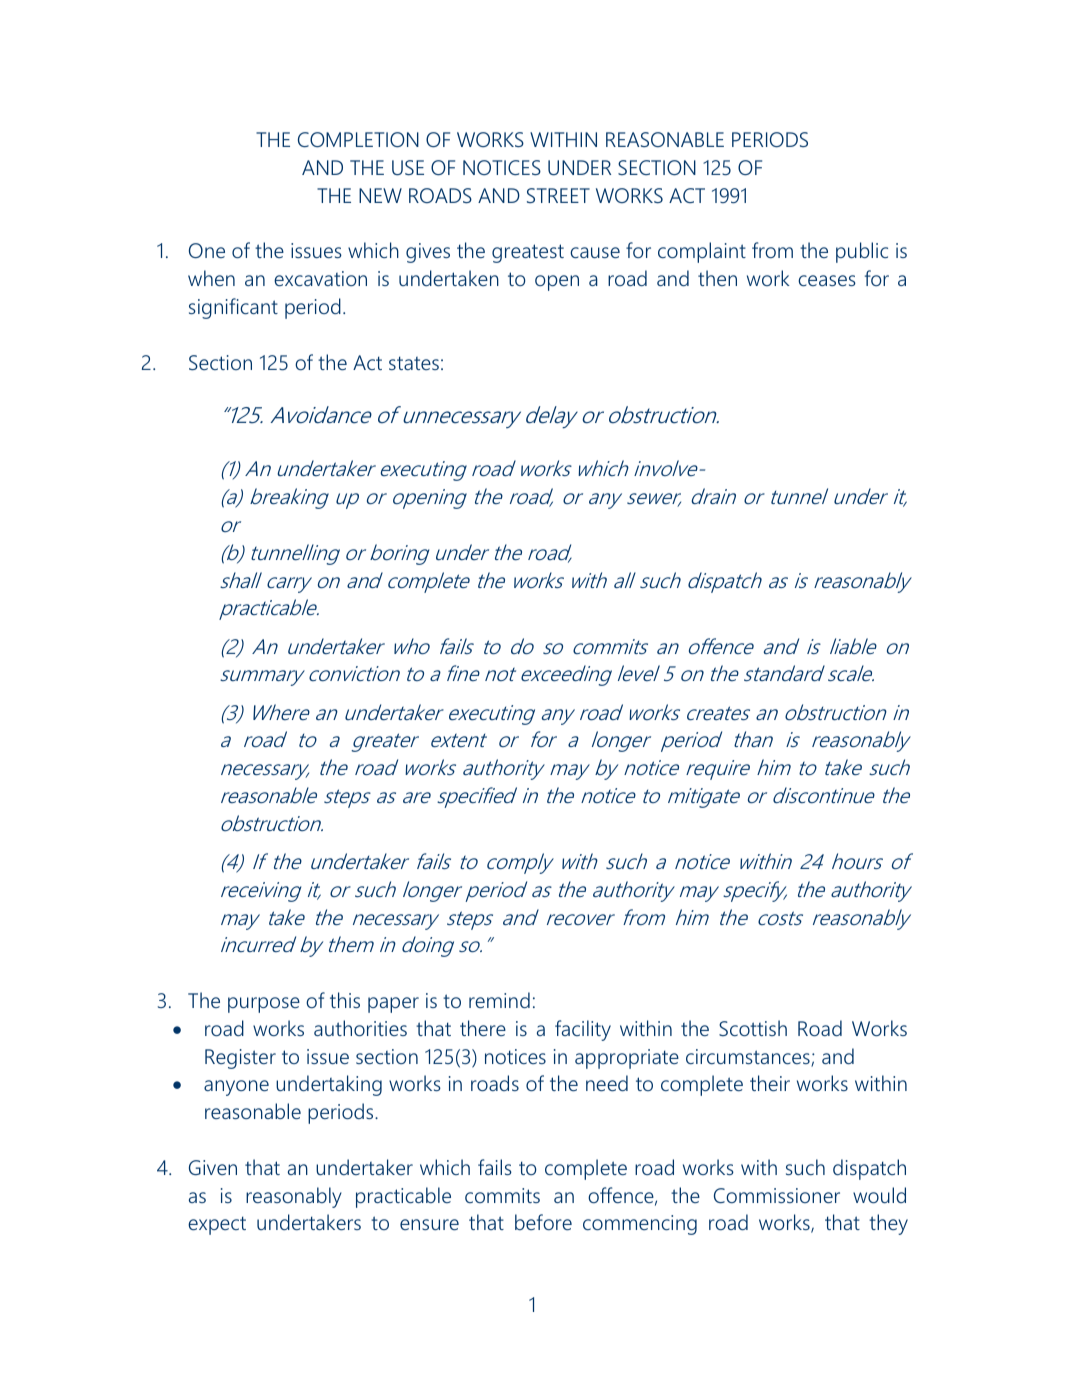  What do you see at coordinates (558, 195) in the page?
I see `STREET` at bounding box center [558, 195].
